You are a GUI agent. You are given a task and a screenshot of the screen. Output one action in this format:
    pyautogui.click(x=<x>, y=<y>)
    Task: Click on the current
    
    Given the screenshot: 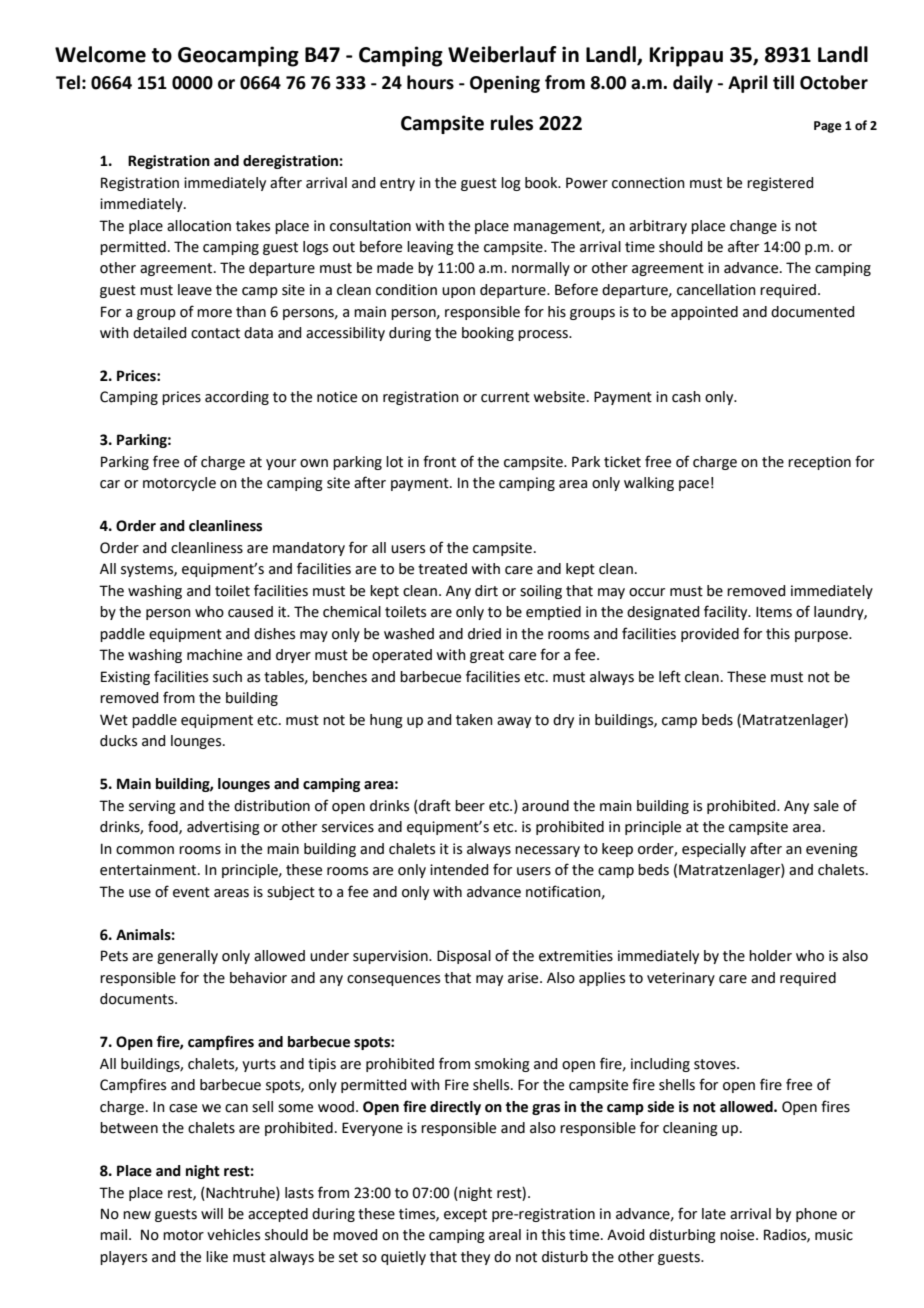 What is the action you would take?
    pyautogui.click(x=505, y=397)
